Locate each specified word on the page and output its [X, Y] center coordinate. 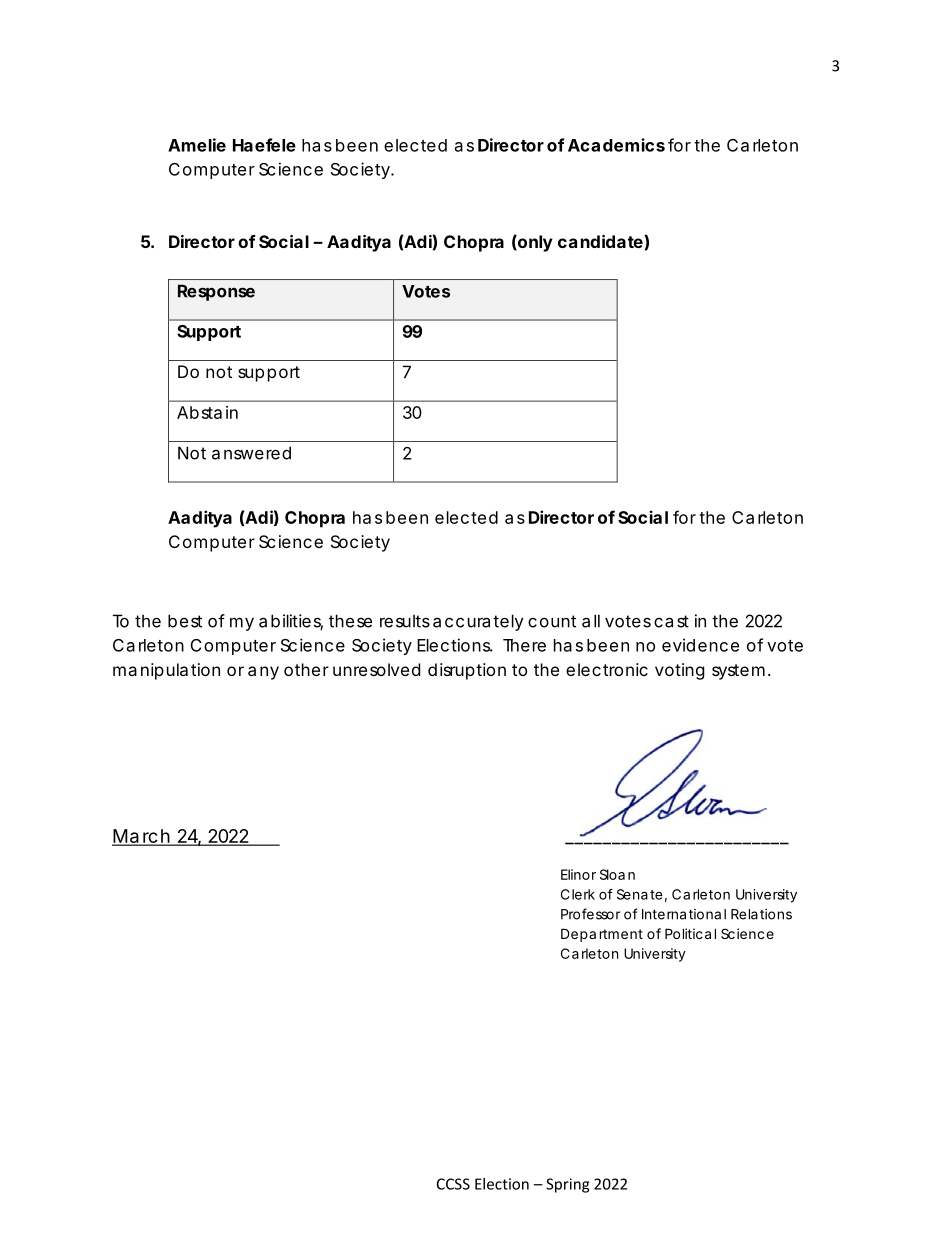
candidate [600, 241]
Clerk [578, 894]
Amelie [197, 145]
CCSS [453, 1184]
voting [680, 671]
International [684, 914]
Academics [616, 145]
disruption [467, 671]
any [263, 673]
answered [251, 453]
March [142, 837]
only [534, 243]
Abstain [207, 412]
